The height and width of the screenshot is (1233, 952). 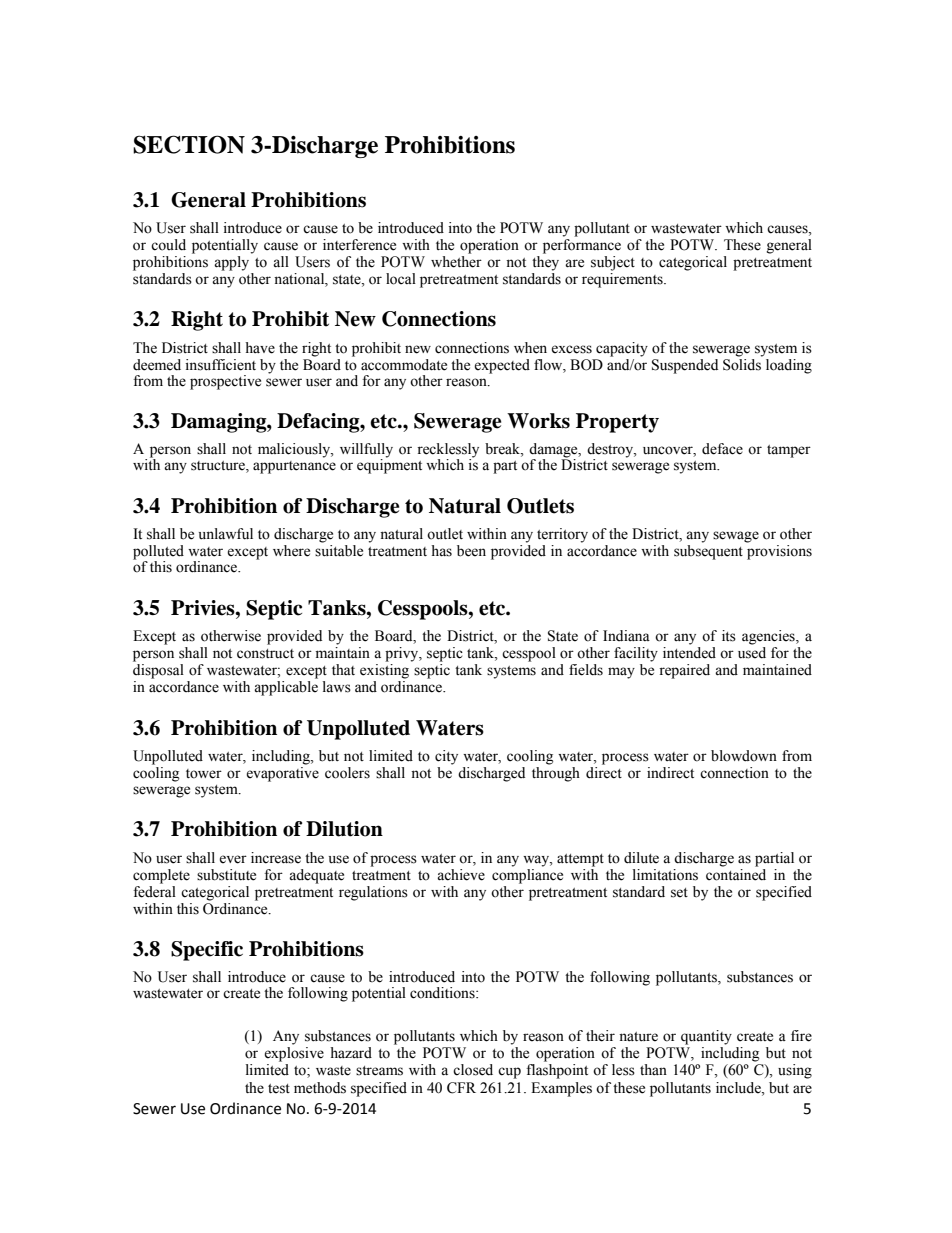 What do you see at coordinates (736, 537) in the screenshot?
I see `sewage` at bounding box center [736, 537].
